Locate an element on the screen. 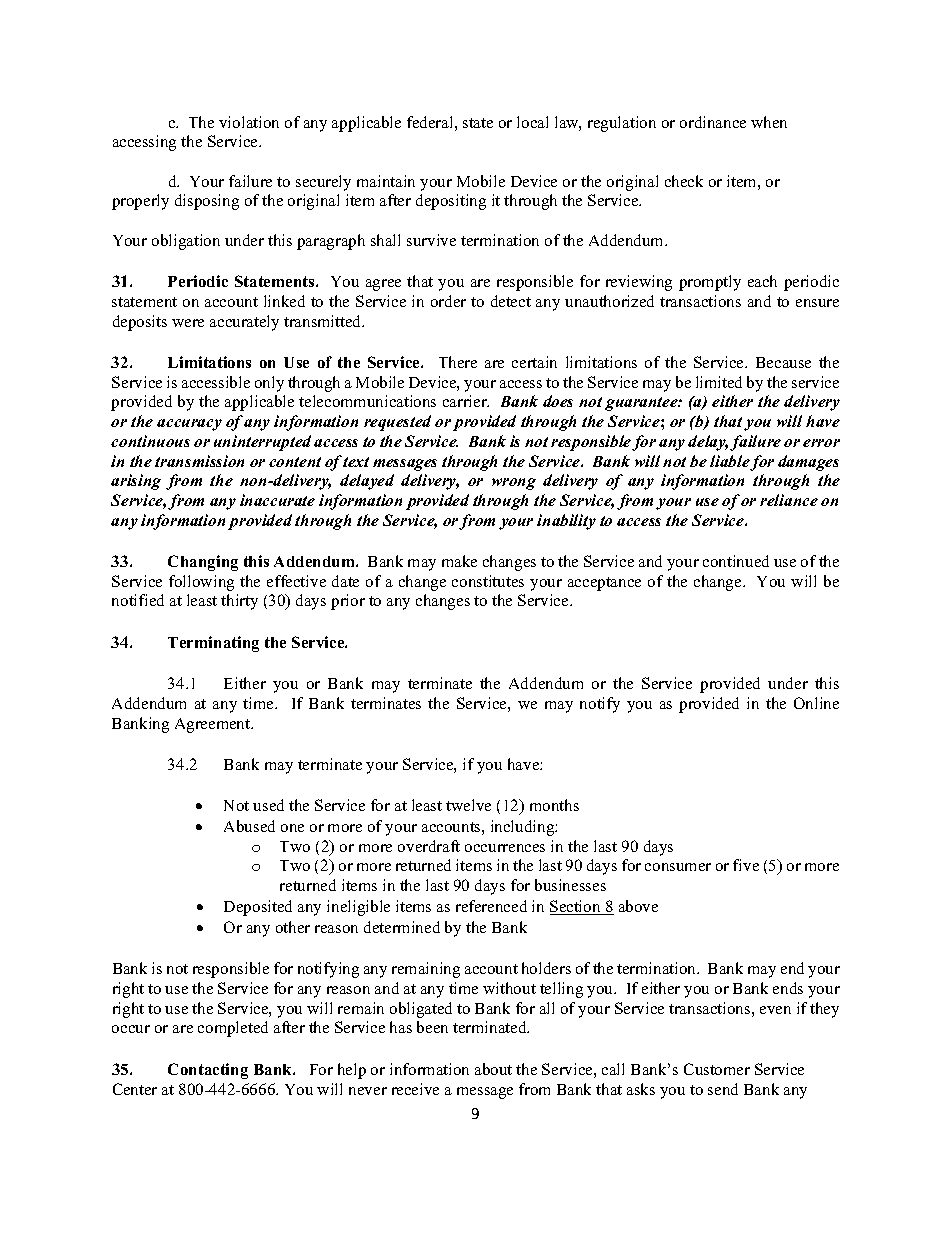 This screenshot has width=952, height=1233. five is located at coordinates (746, 865).
